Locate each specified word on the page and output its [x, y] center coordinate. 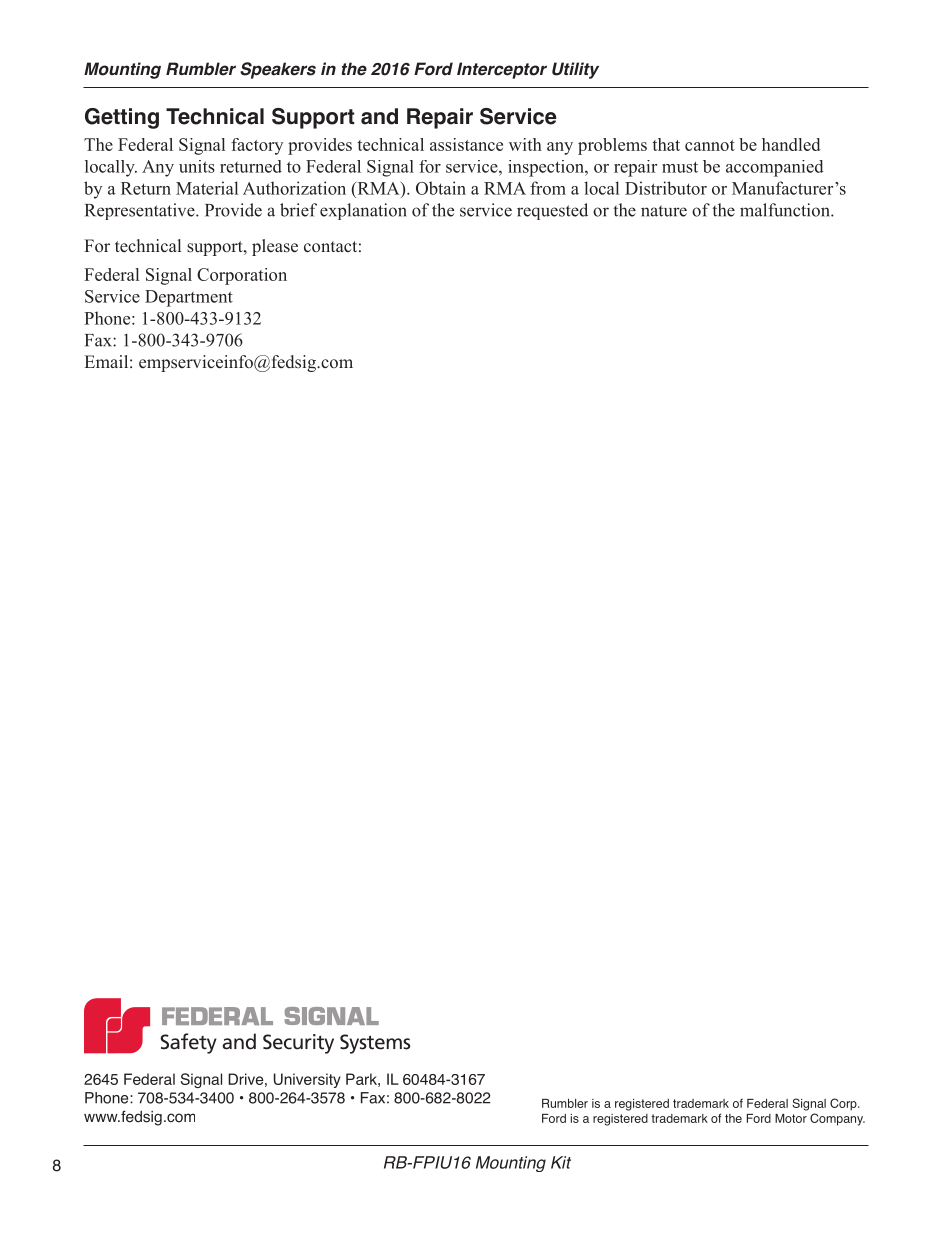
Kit [561, 1162]
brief [298, 210]
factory [257, 146]
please [275, 247]
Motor [791, 1118]
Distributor [666, 188]
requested [552, 211]
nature [664, 211]
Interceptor [502, 70]
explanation [363, 211]
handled [791, 144]
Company [837, 1119]
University [307, 1080]
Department [189, 298]
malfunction [786, 210]
